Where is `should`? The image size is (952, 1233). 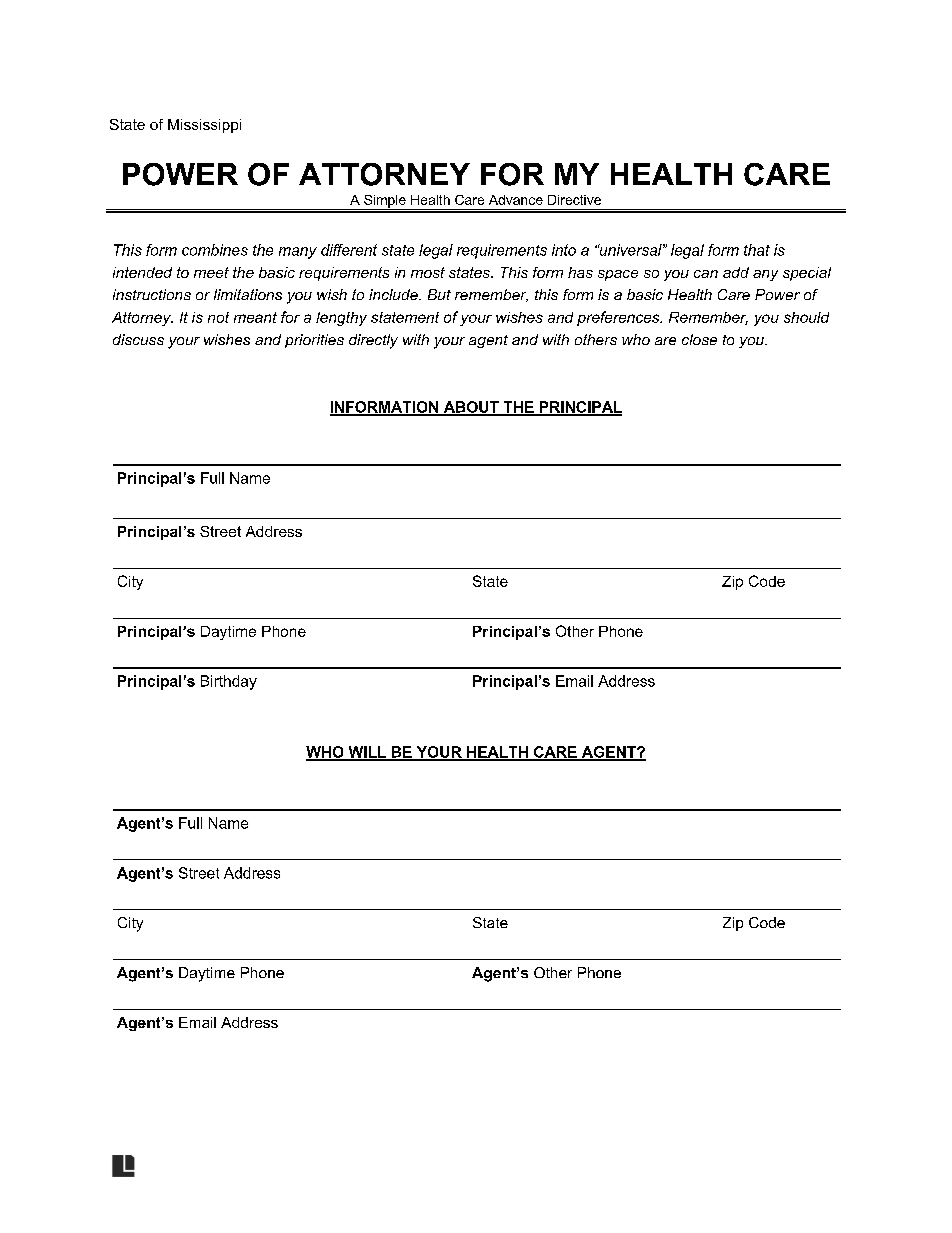 should is located at coordinates (806, 317).
